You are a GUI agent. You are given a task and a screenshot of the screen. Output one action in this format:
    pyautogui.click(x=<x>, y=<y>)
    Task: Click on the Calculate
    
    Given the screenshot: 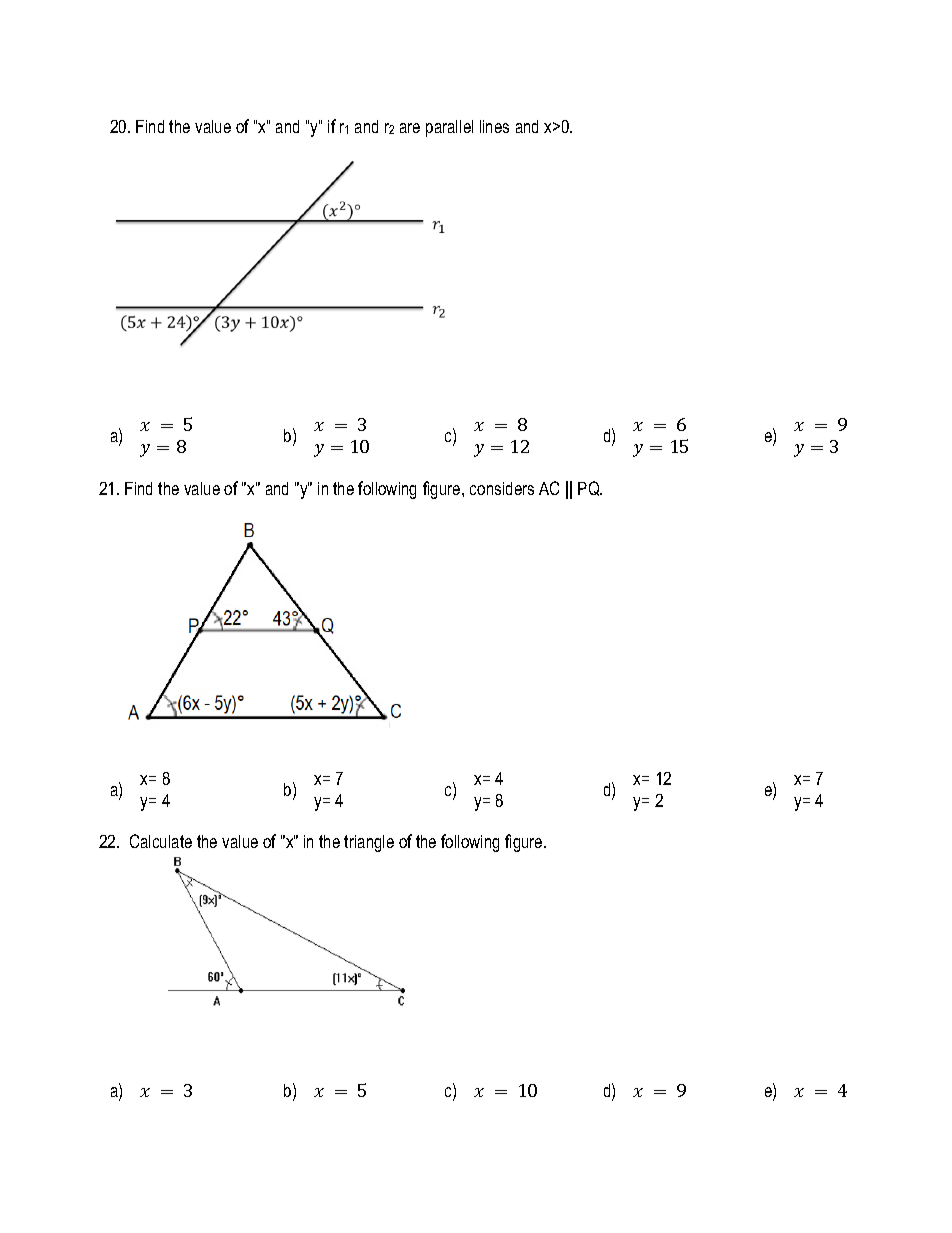 What is the action you would take?
    pyautogui.click(x=161, y=841)
